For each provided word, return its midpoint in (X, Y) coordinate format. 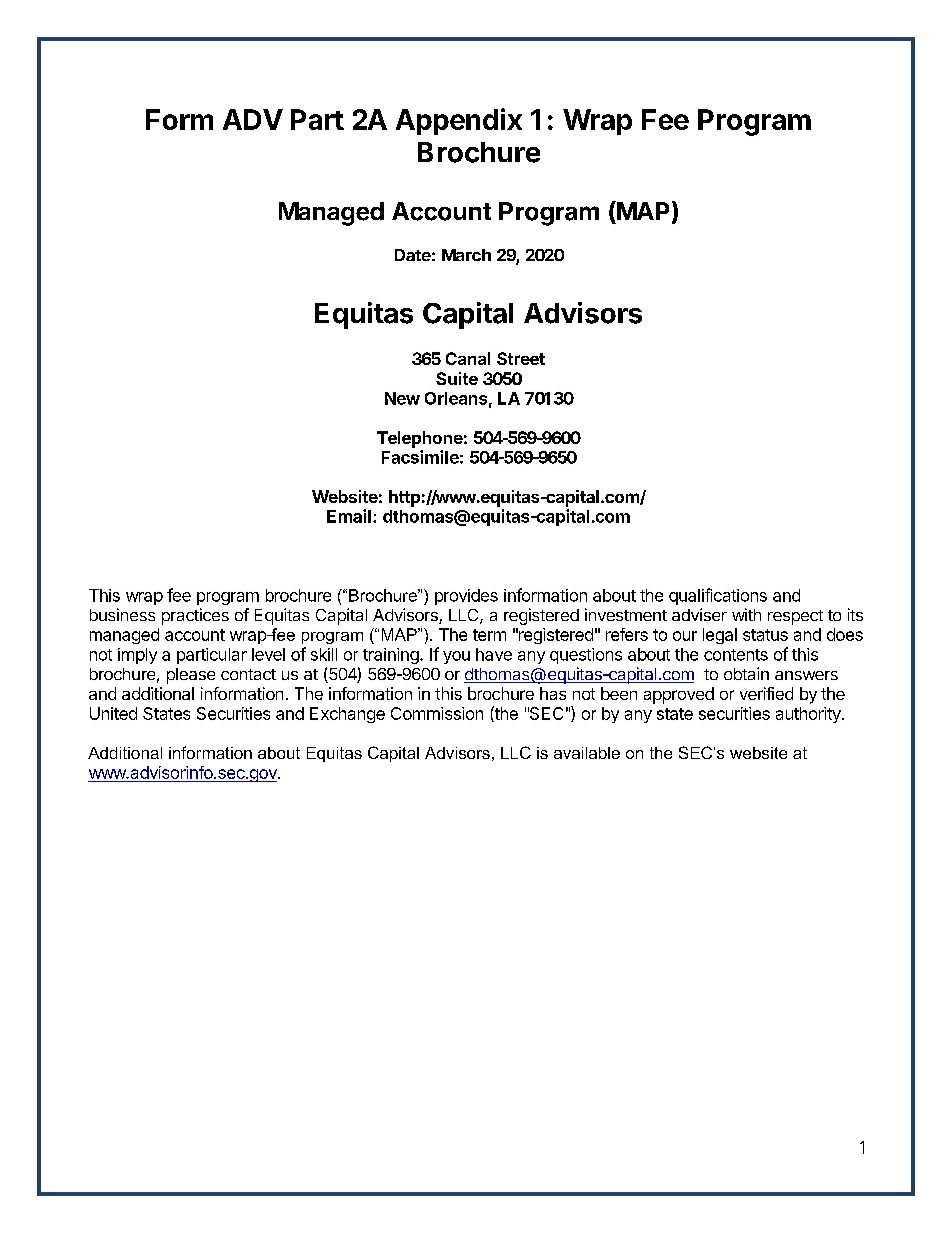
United (113, 713)
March (466, 255)
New (402, 398)
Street (521, 358)
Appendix (459, 121)
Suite (457, 378)
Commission (437, 713)
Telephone (420, 439)
